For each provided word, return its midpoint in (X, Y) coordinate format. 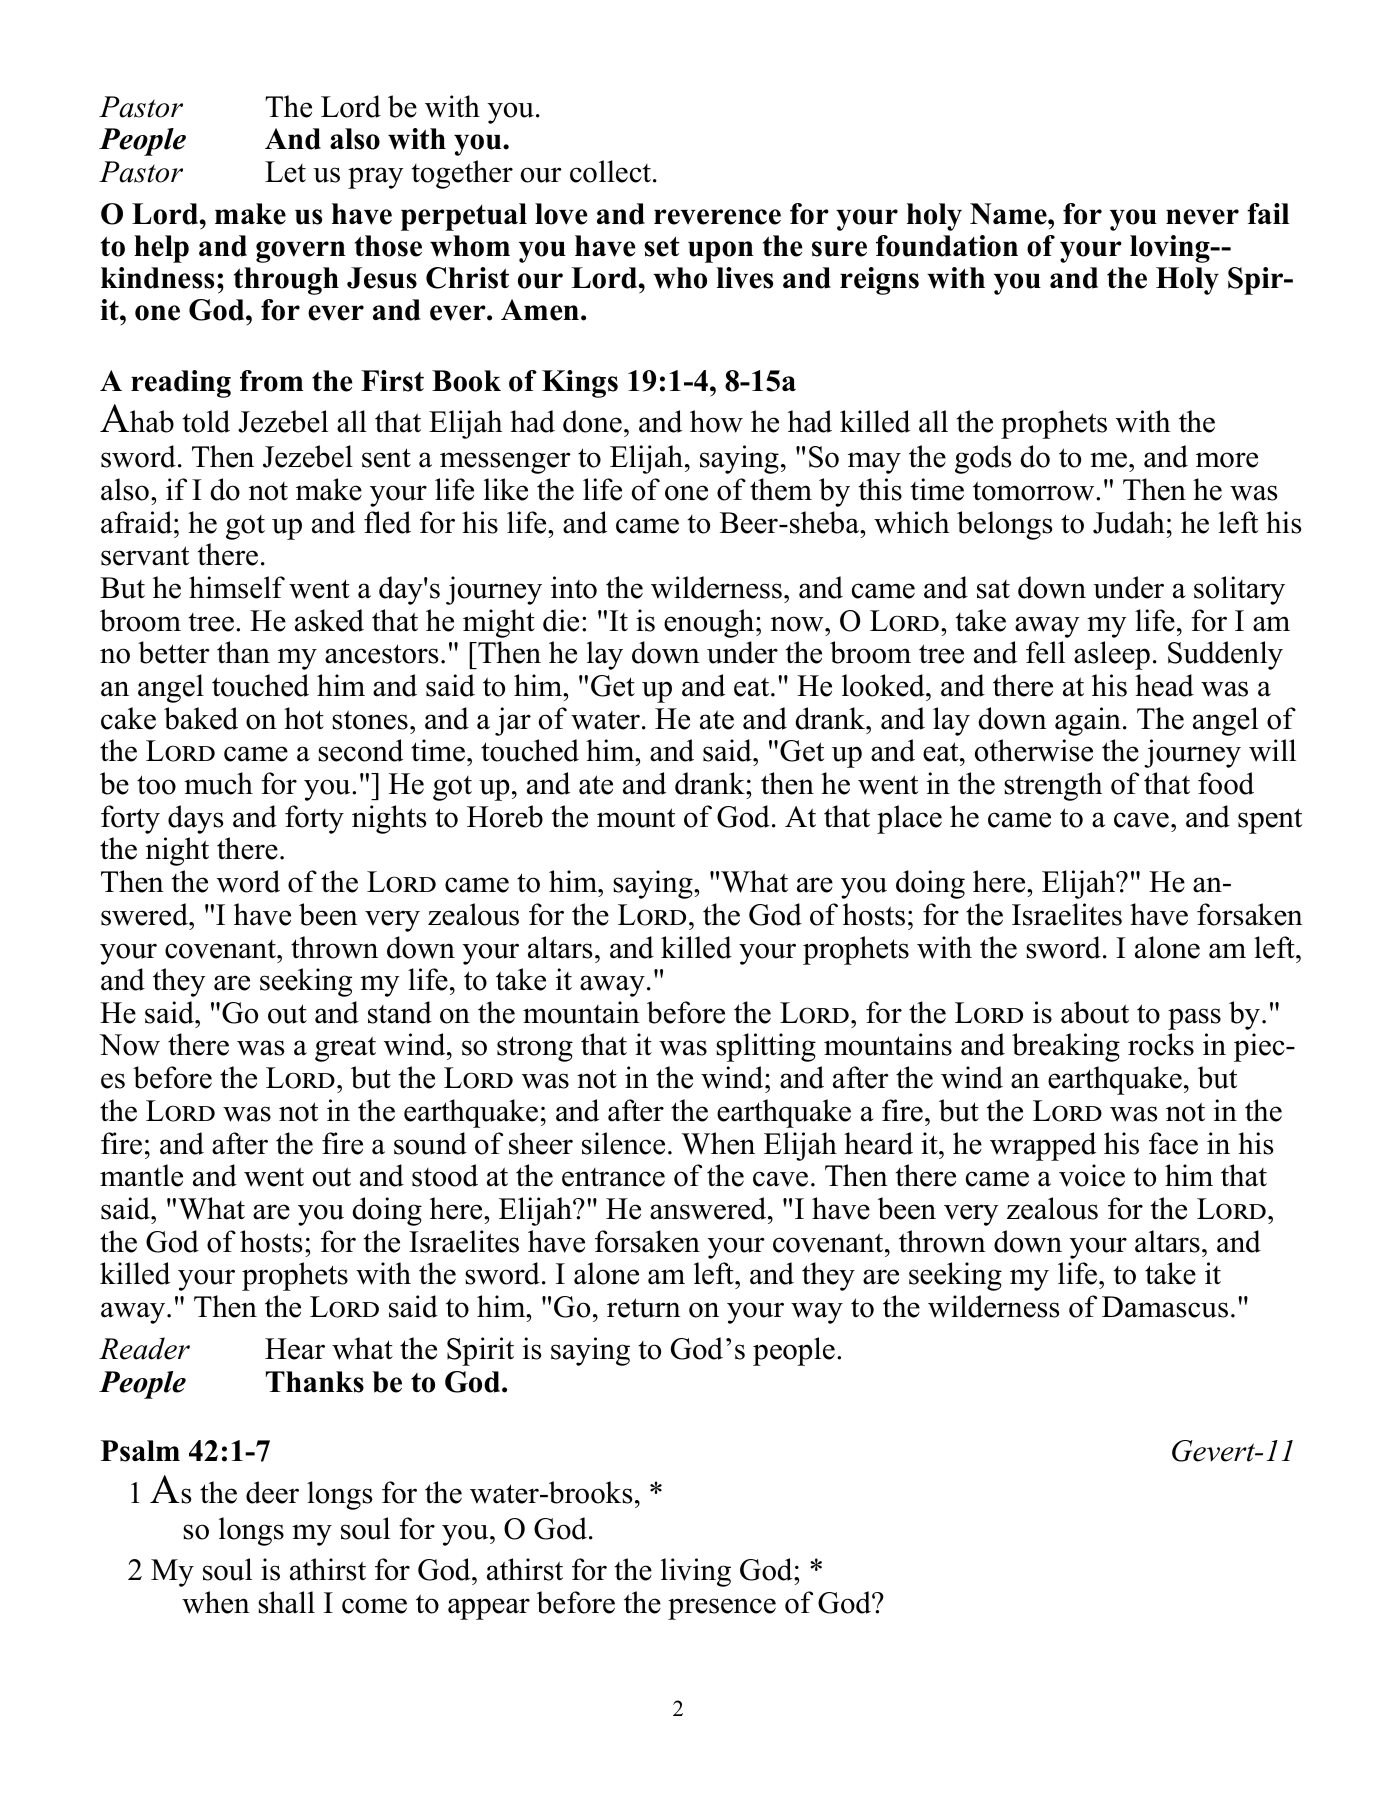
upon (721, 252)
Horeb (505, 816)
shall (286, 1602)
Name (1009, 214)
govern (301, 252)
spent (1270, 821)
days (195, 819)
